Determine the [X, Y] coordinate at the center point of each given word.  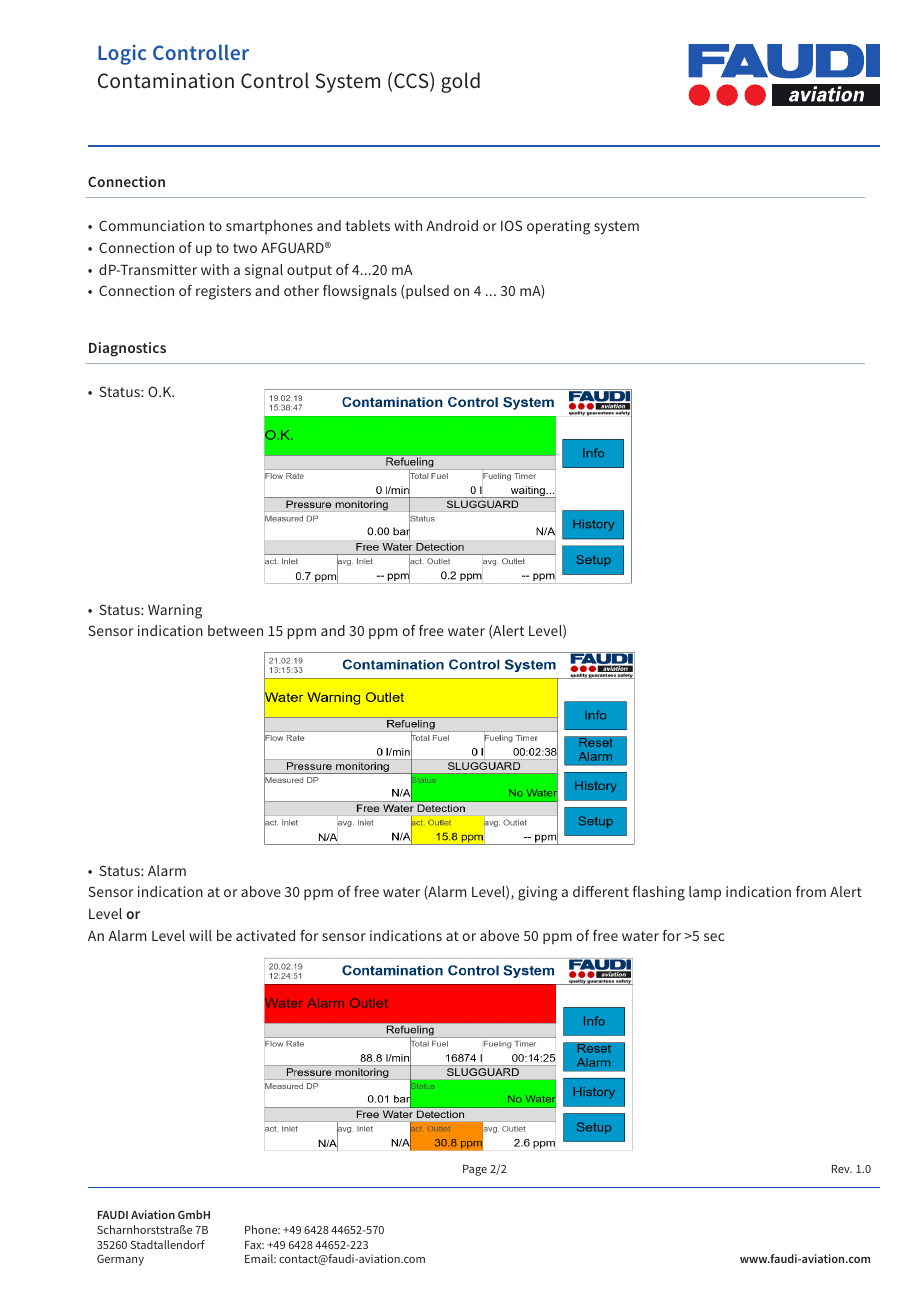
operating [558, 227]
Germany [120, 1260]
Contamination [166, 81]
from [811, 891]
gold [460, 82]
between [235, 630]
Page [475, 1170]
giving [538, 893]
